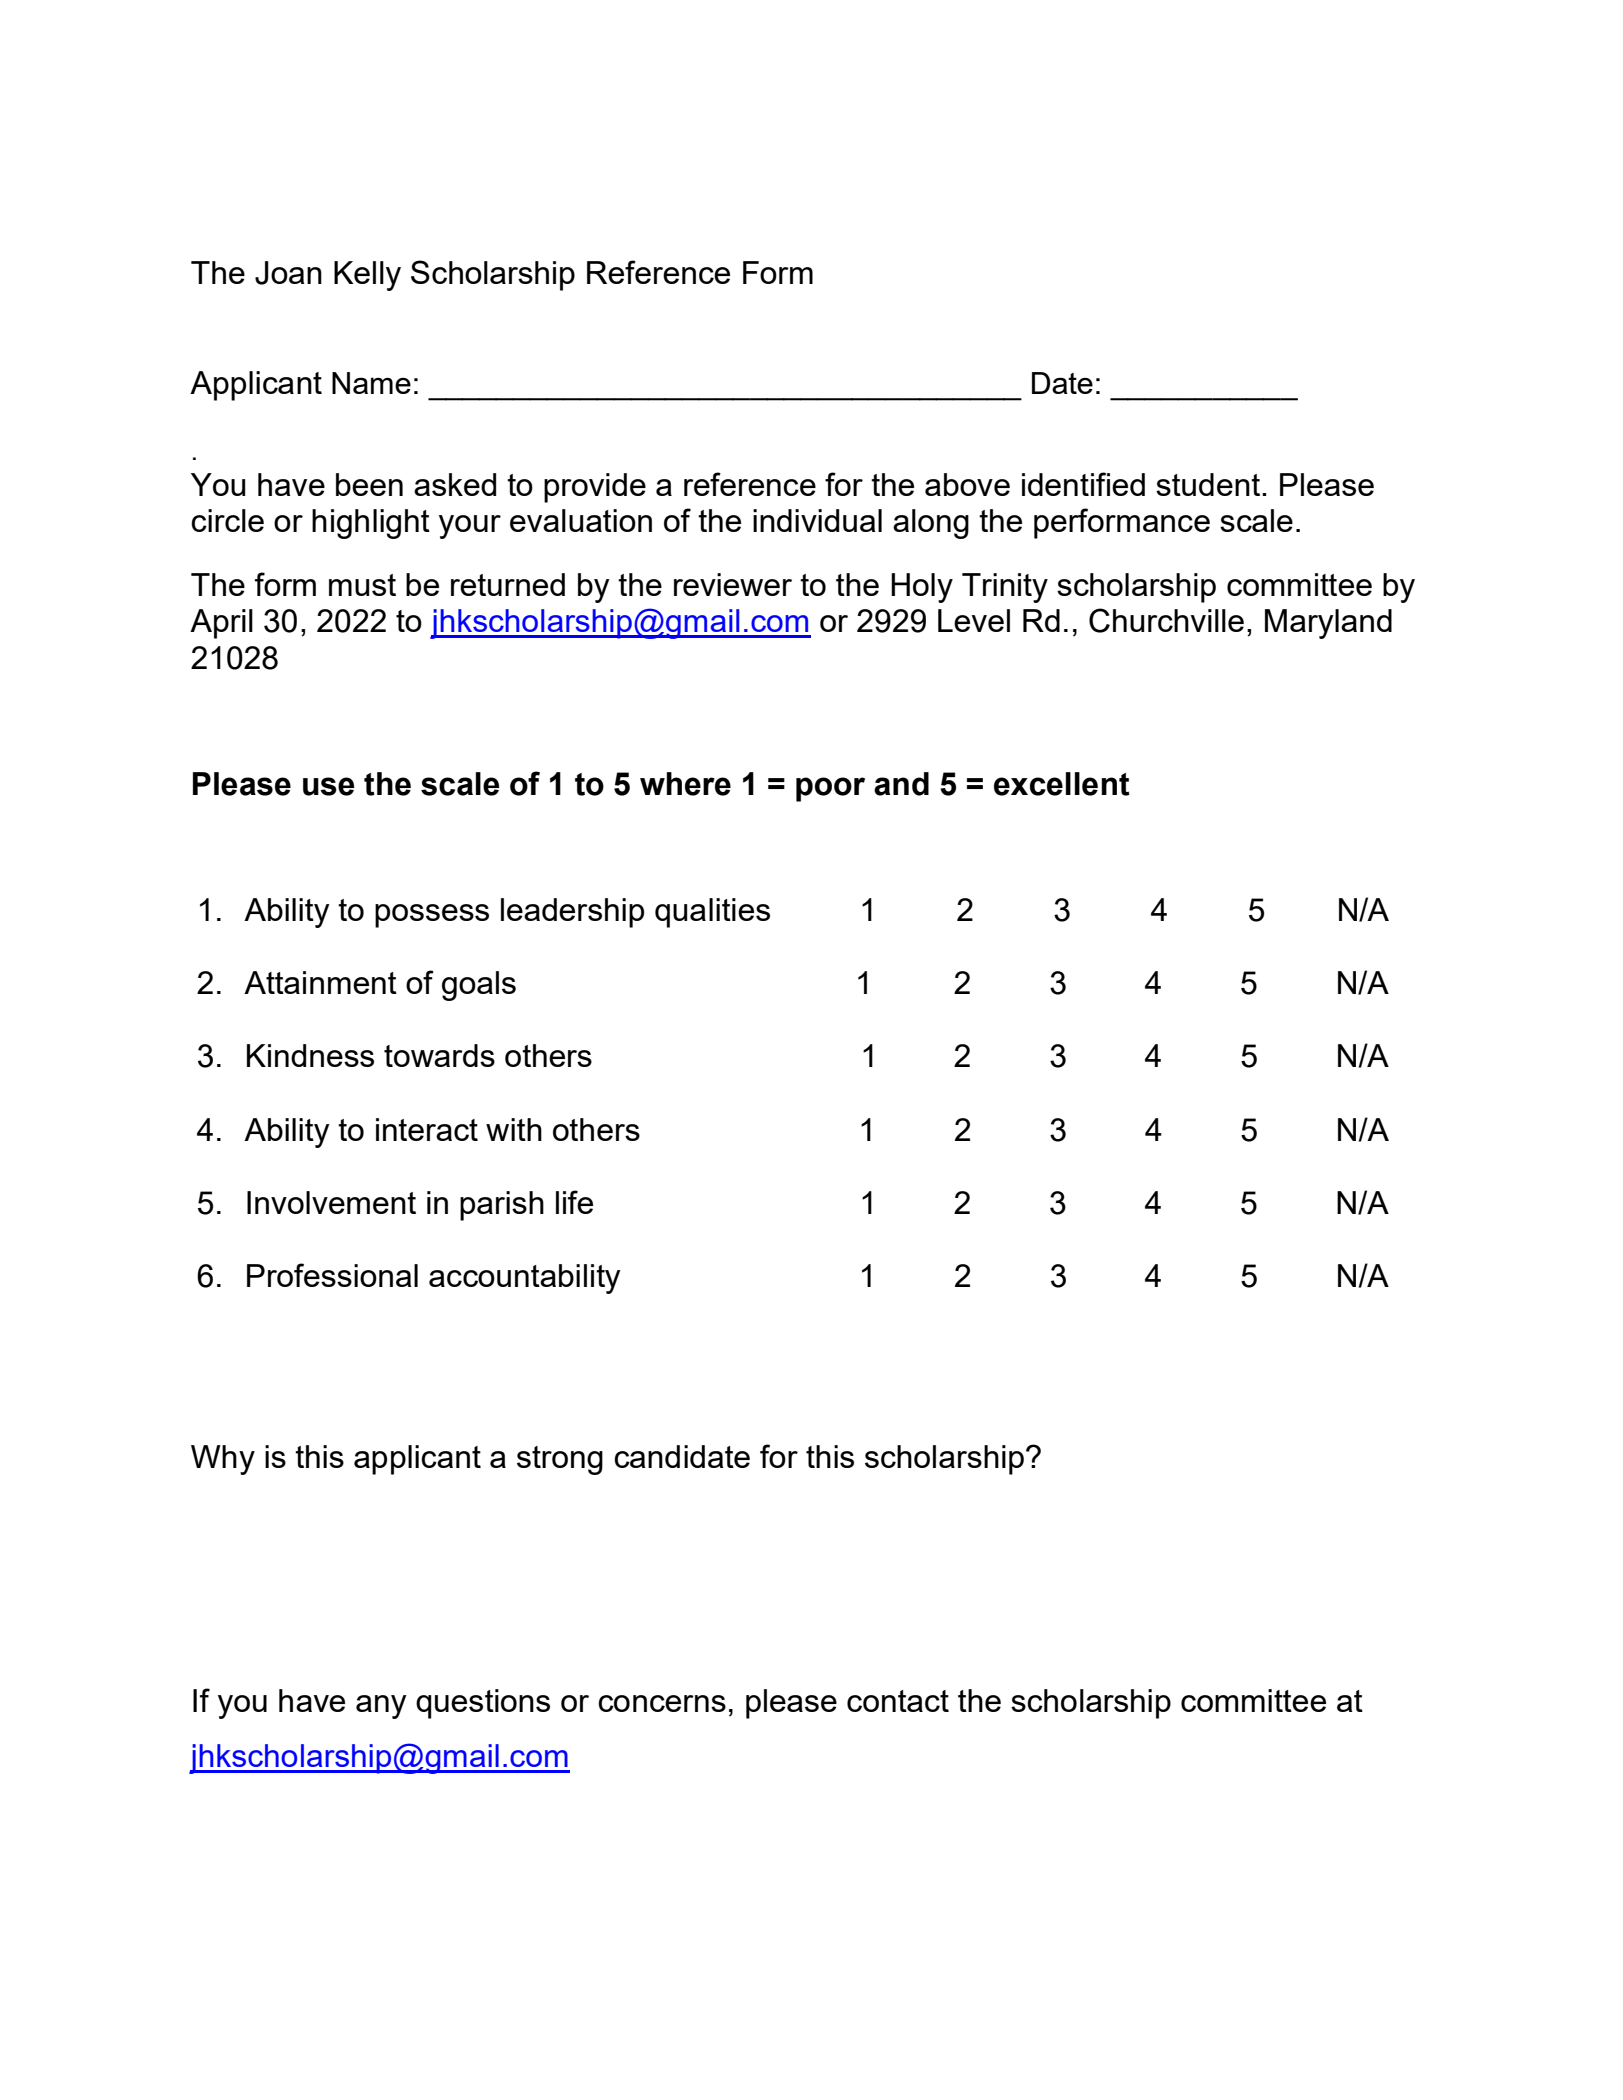  What do you see at coordinates (1209, 484) in the screenshot?
I see `student` at bounding box center [1209, 484].
